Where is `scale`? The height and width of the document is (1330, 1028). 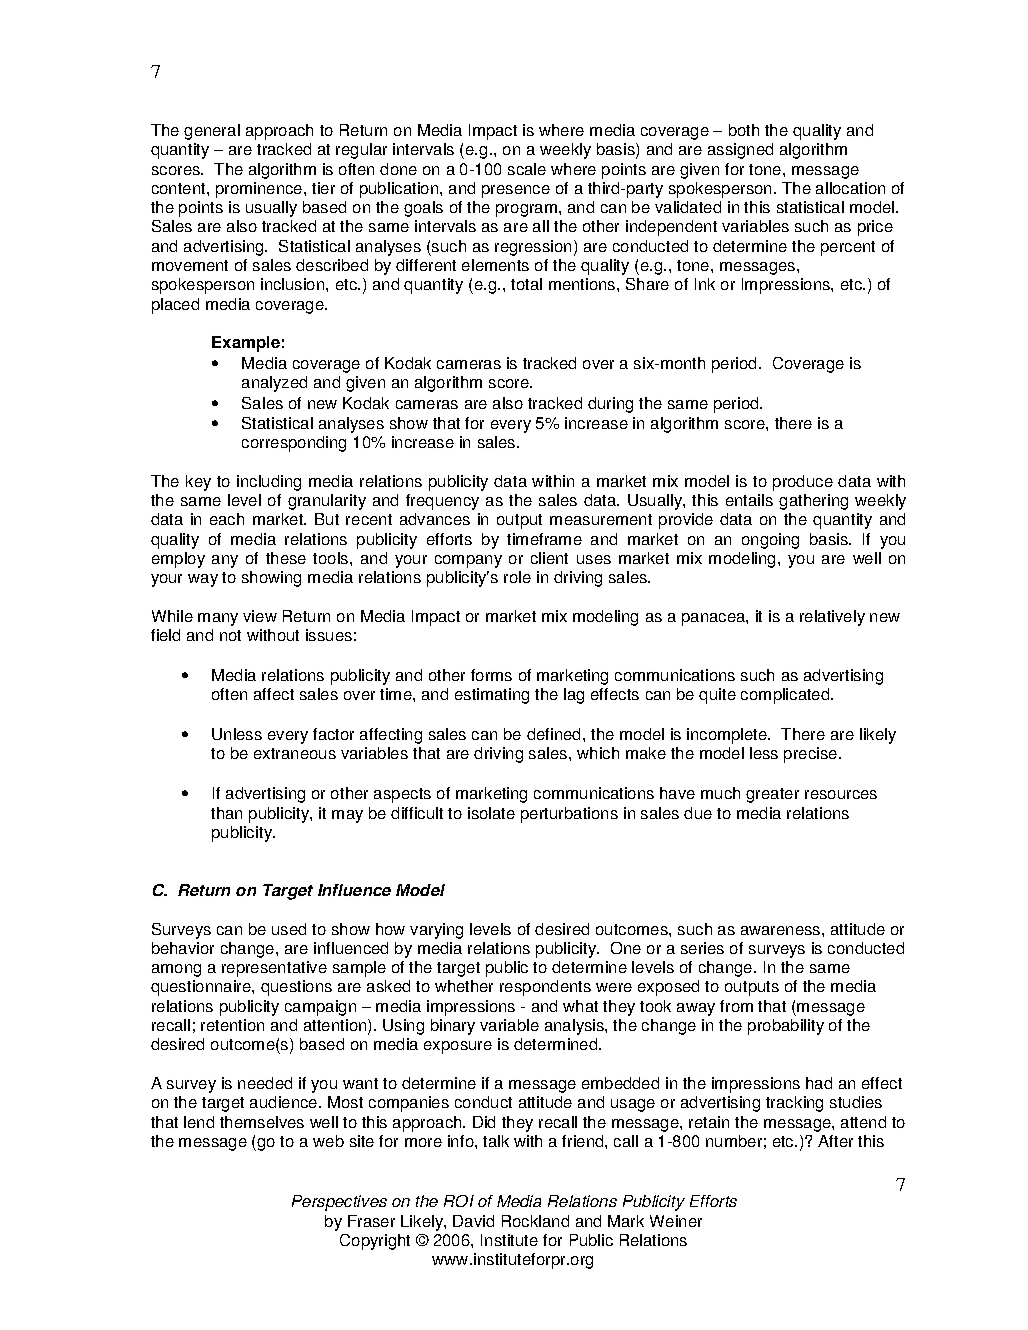
scale is located at coordinates (527, 169).
